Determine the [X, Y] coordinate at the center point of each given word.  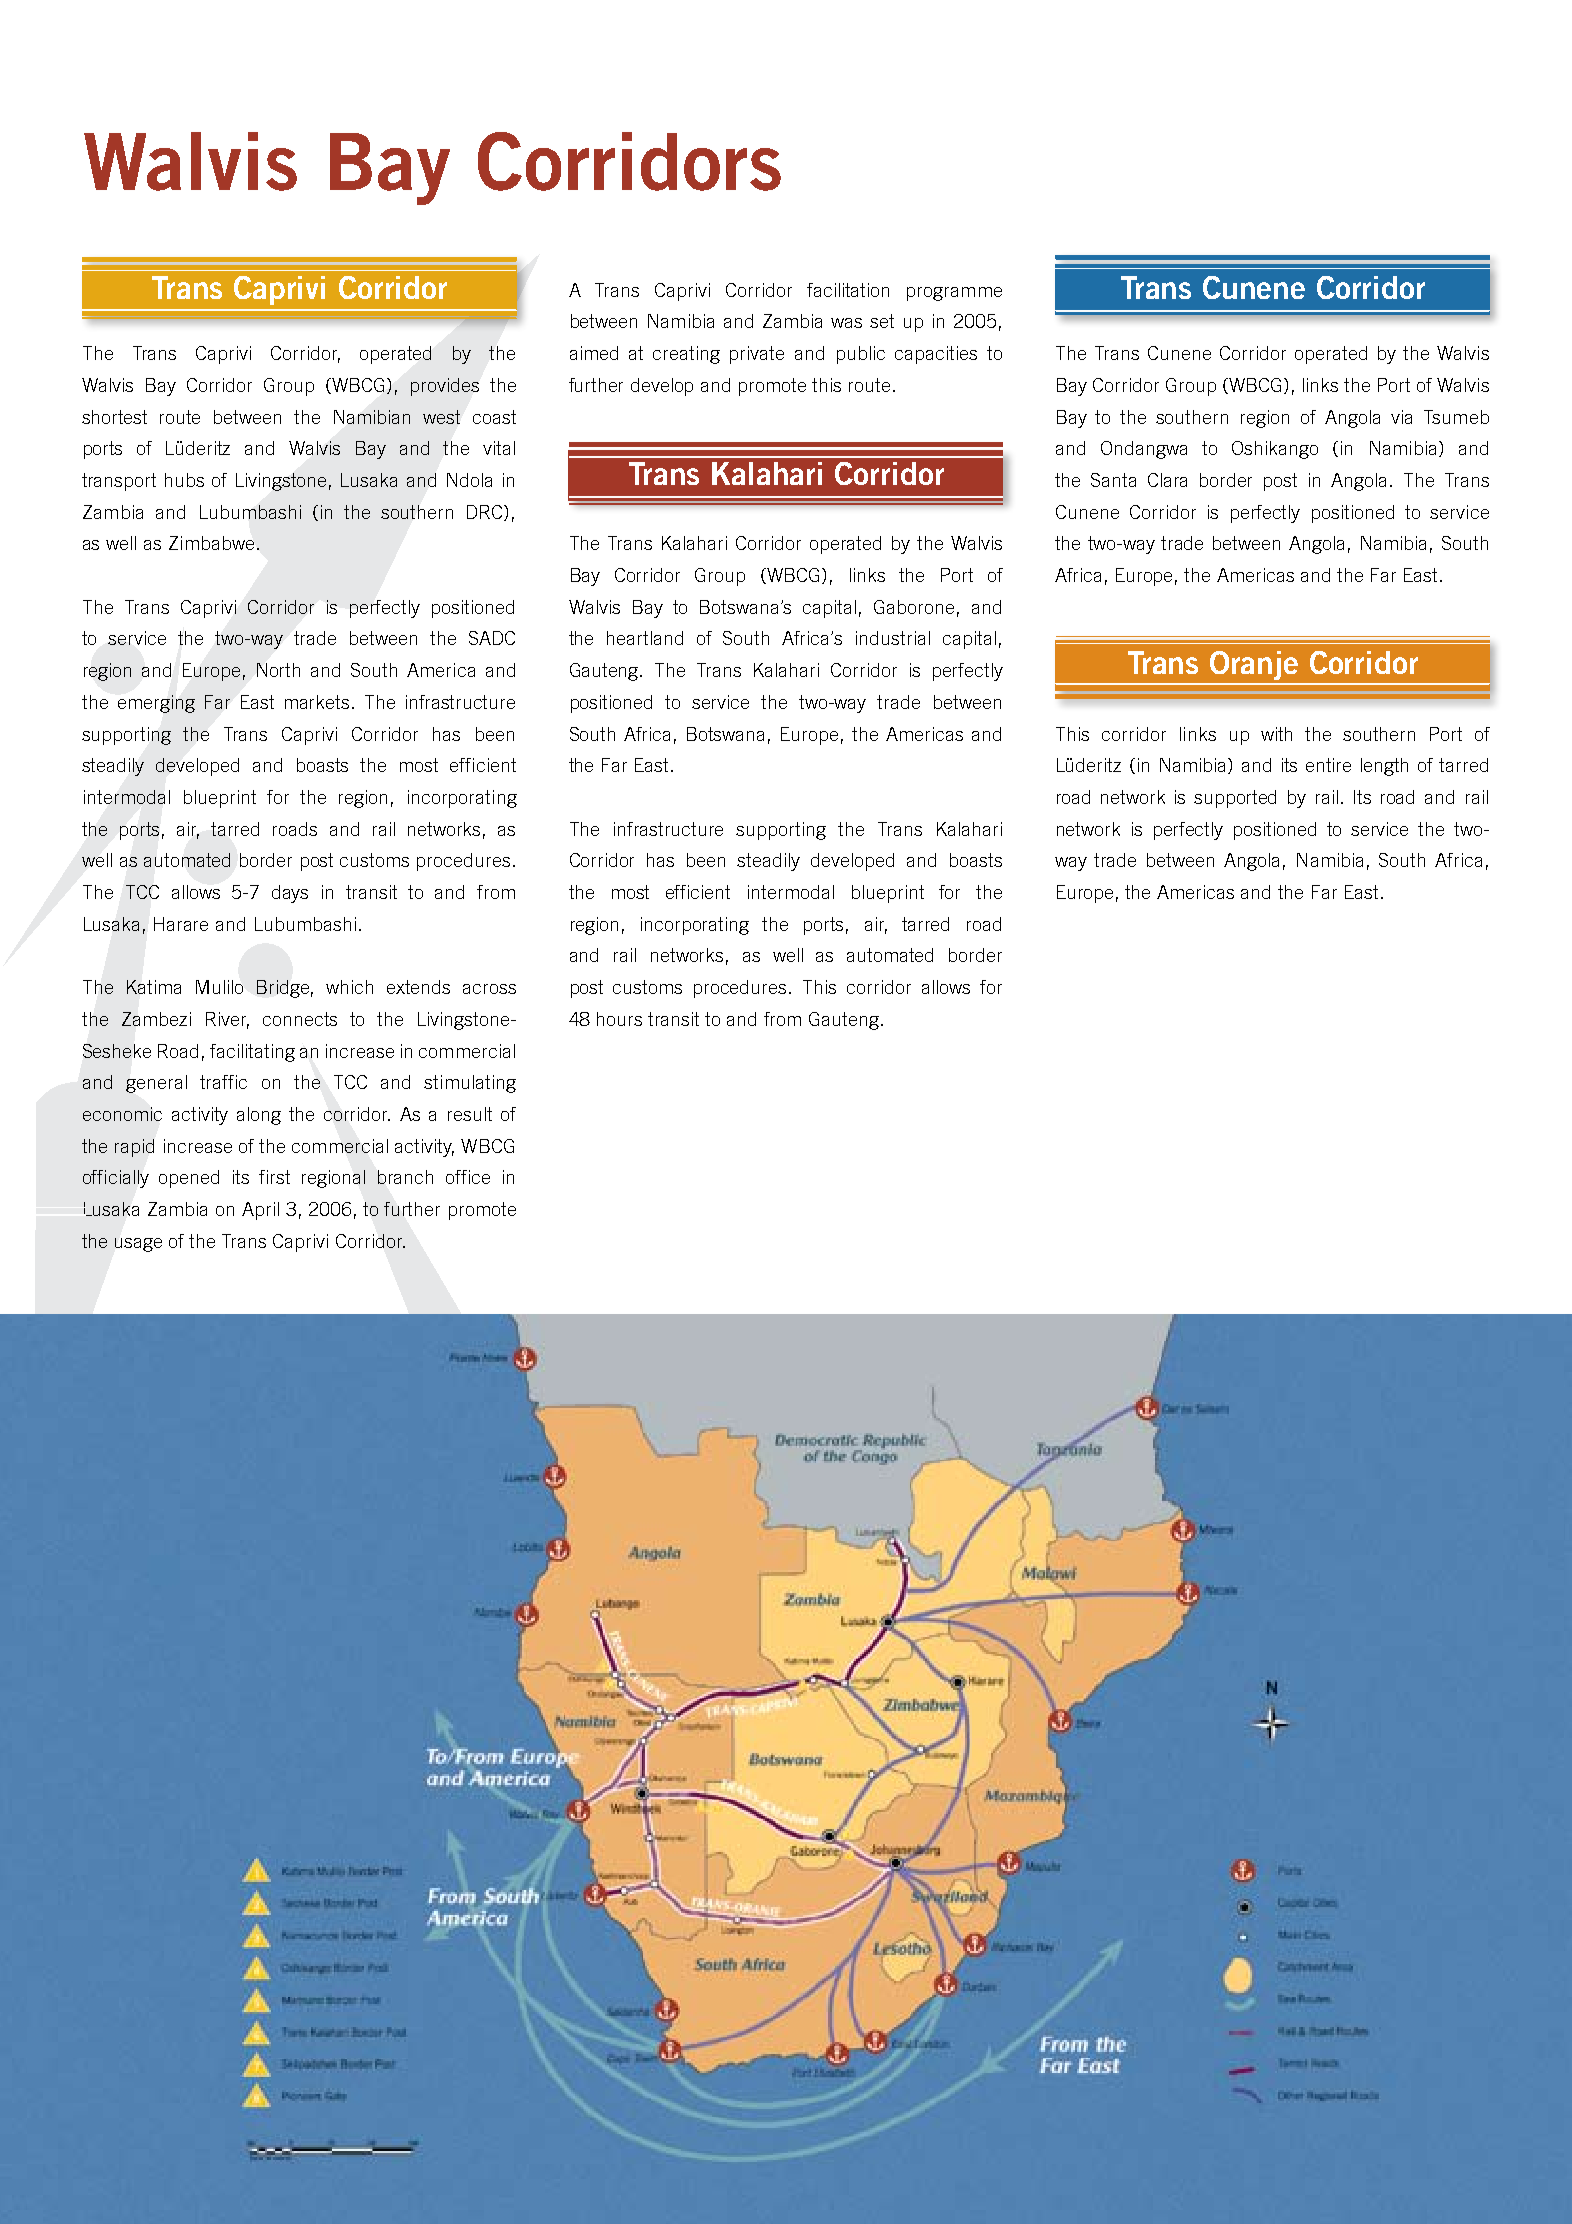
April [260, 1211]
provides [445, 387]
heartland [645, 638]
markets [317, 702]
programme [954, 294]
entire [1328, 765]
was [846, 323]
